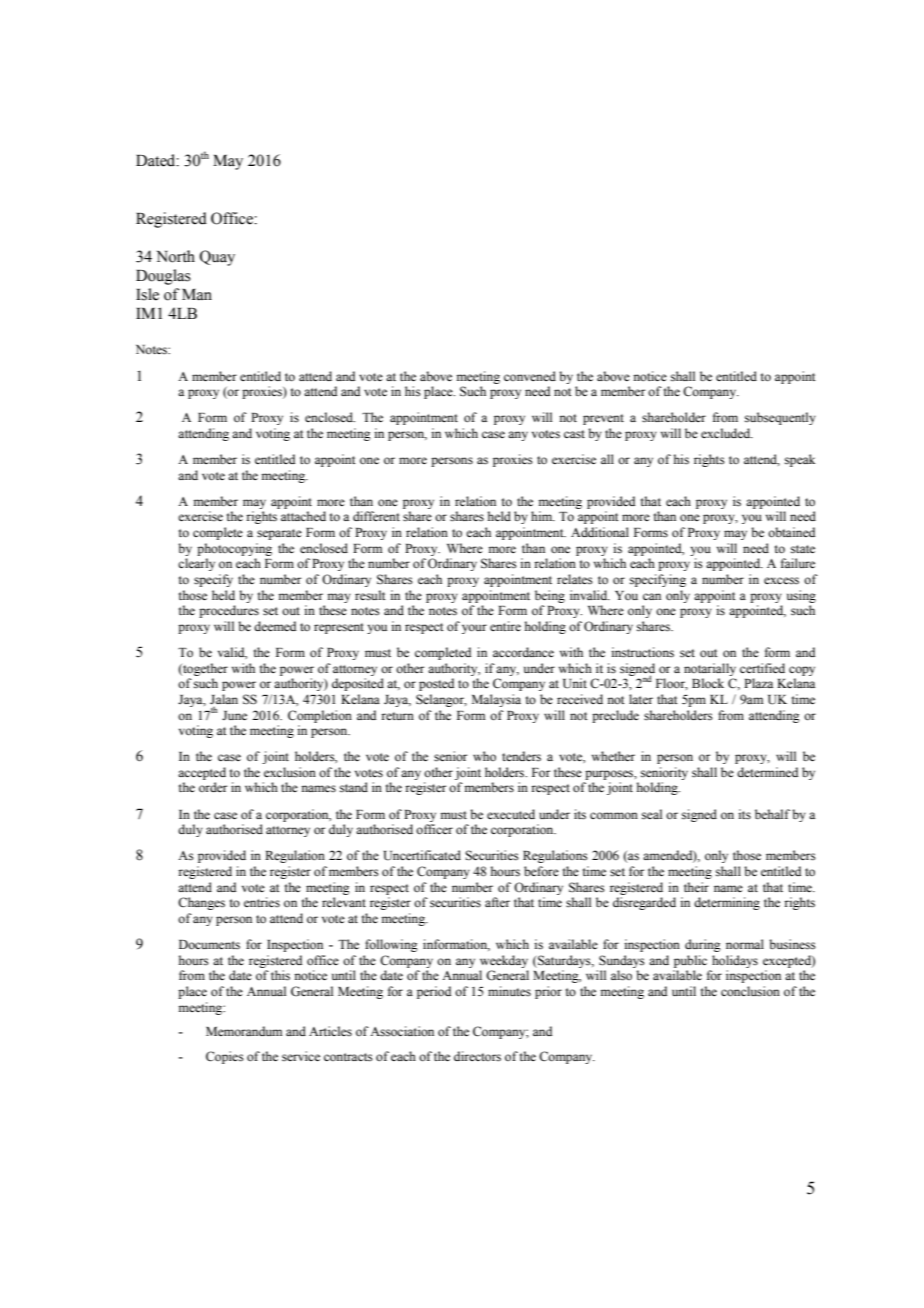 The width and height of the image is (924, 1308). What do you see at coordinates (780, 418) in the image?
I see `subsequently` at bounding box center [780, 418].
